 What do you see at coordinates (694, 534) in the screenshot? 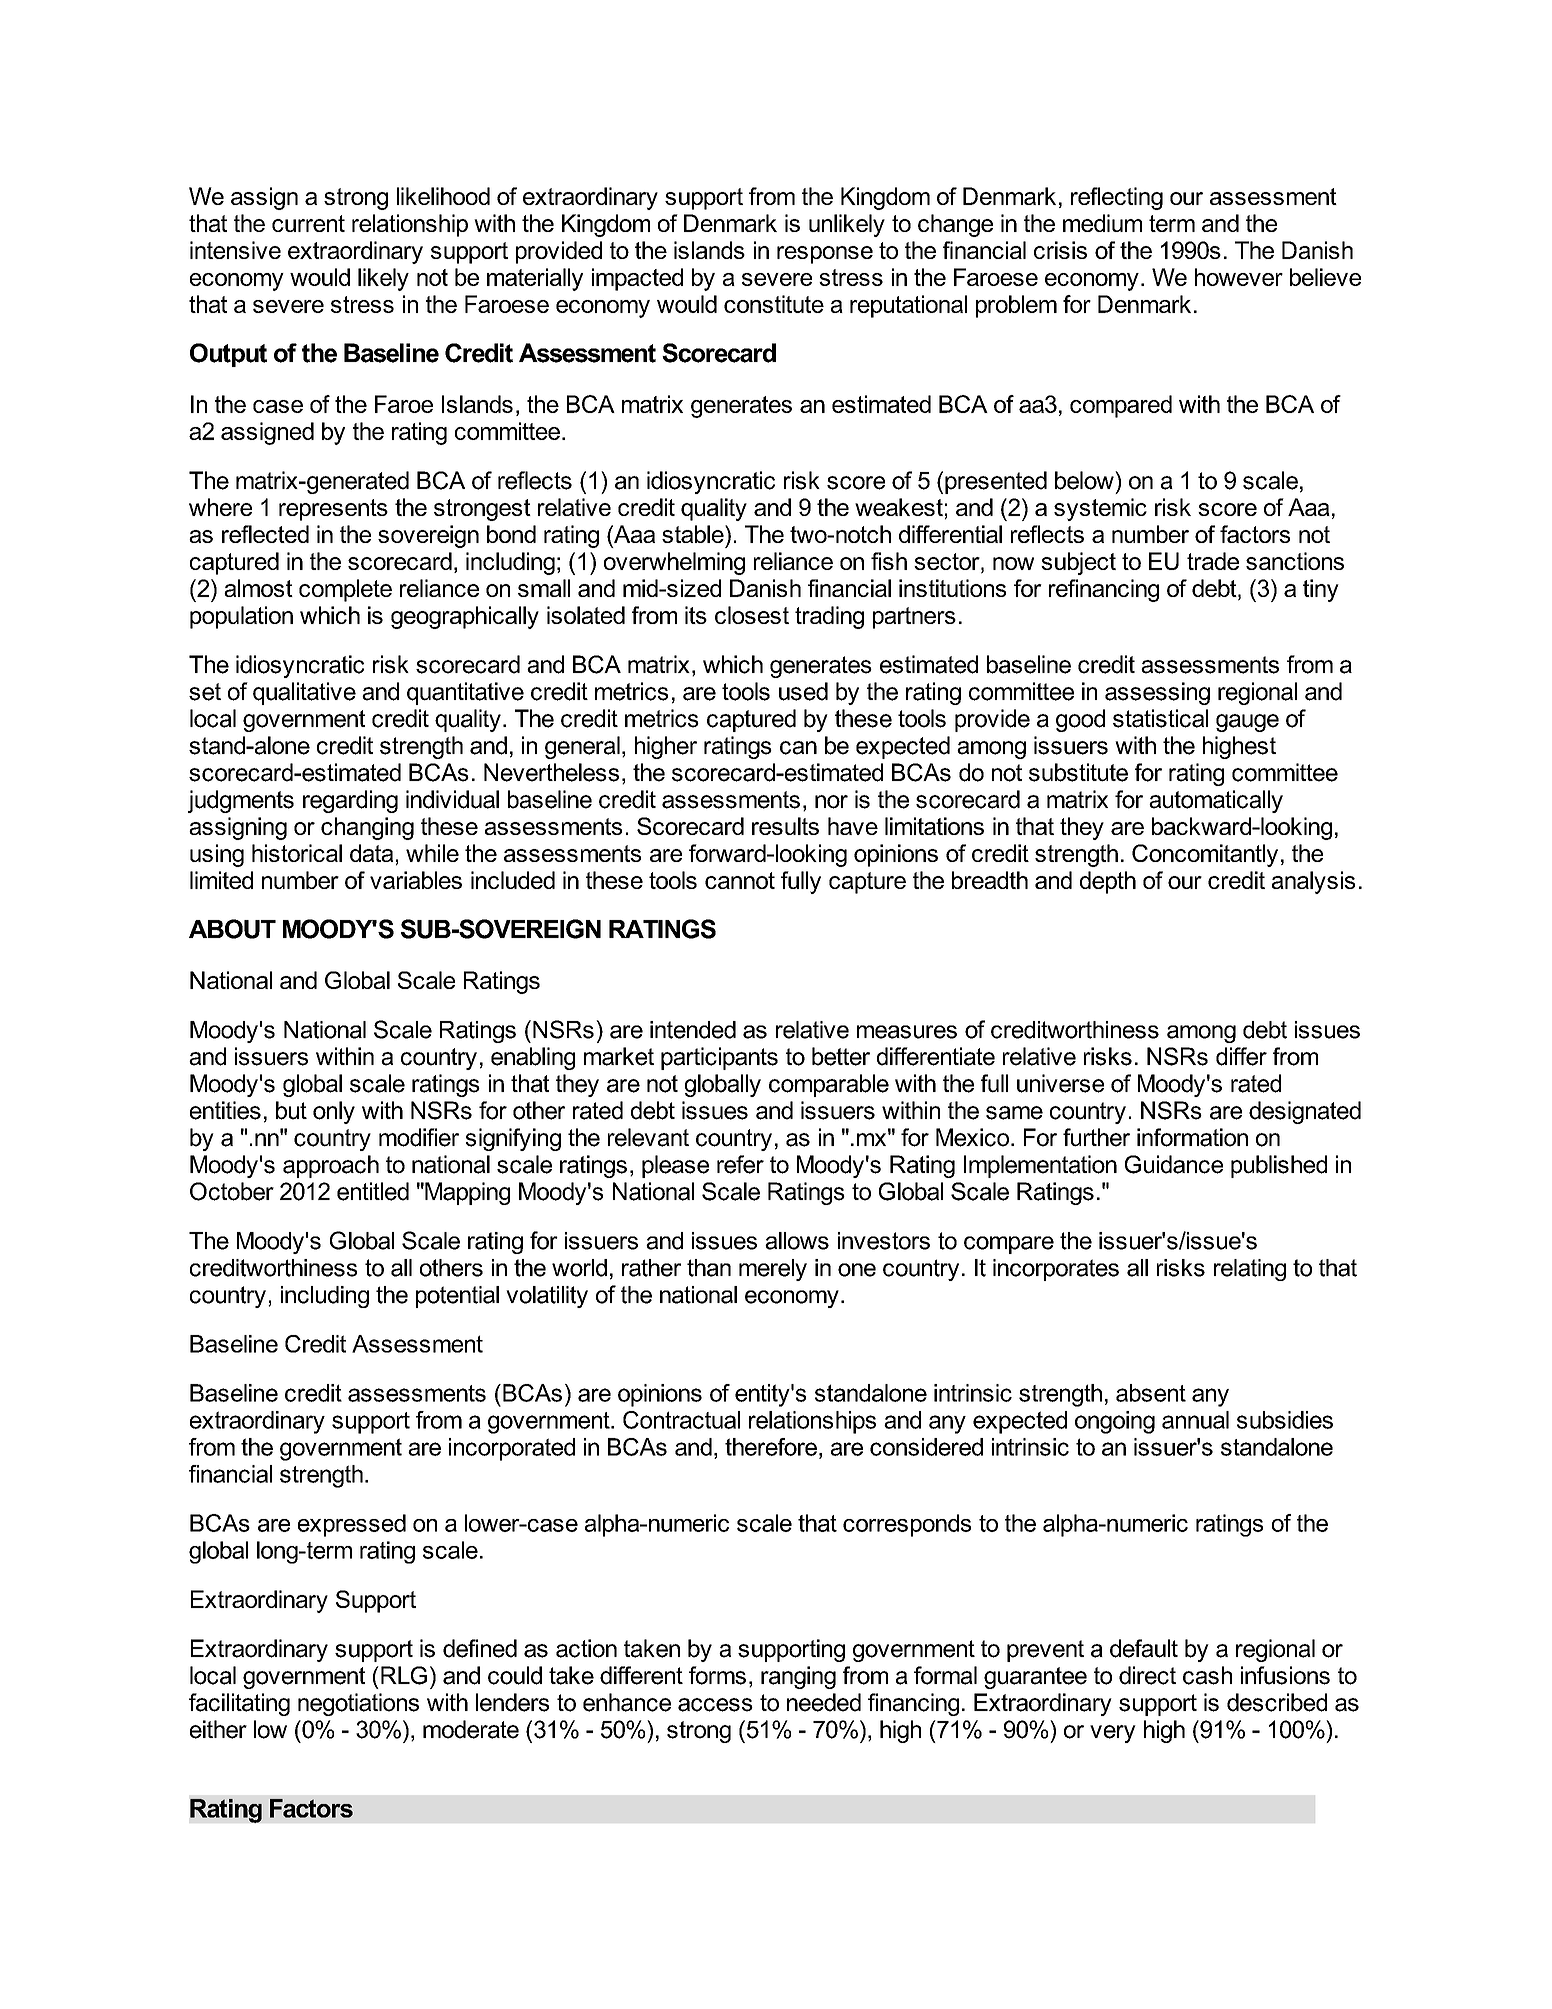
I see `stable` at bounding box center [694, 534].
